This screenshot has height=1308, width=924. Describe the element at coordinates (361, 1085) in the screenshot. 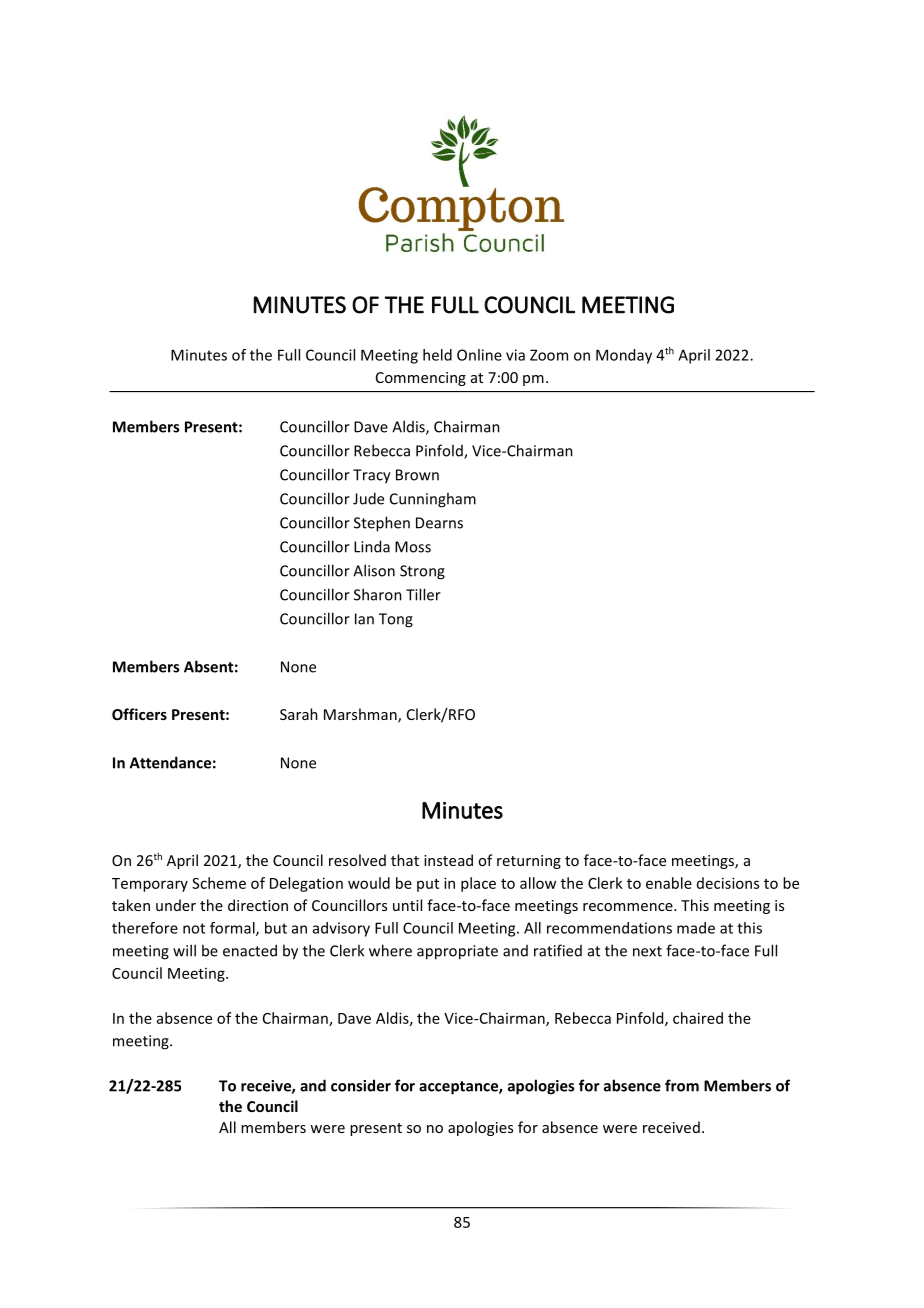

I see `consider` at that location.
